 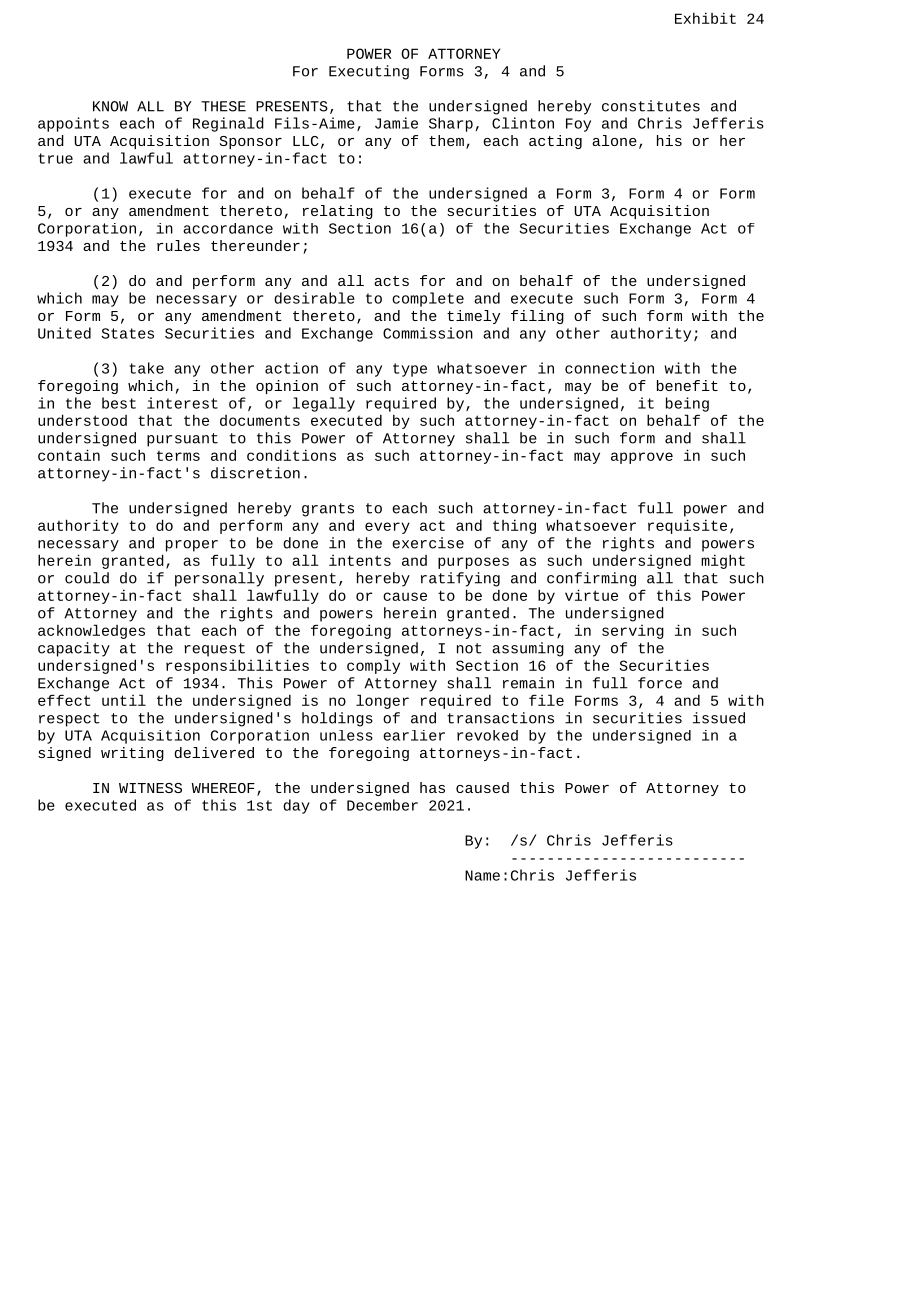 What do you see at coordinates (223, 106) in the screenshot?
I see `THESE` at bounding box center [223, 106].
